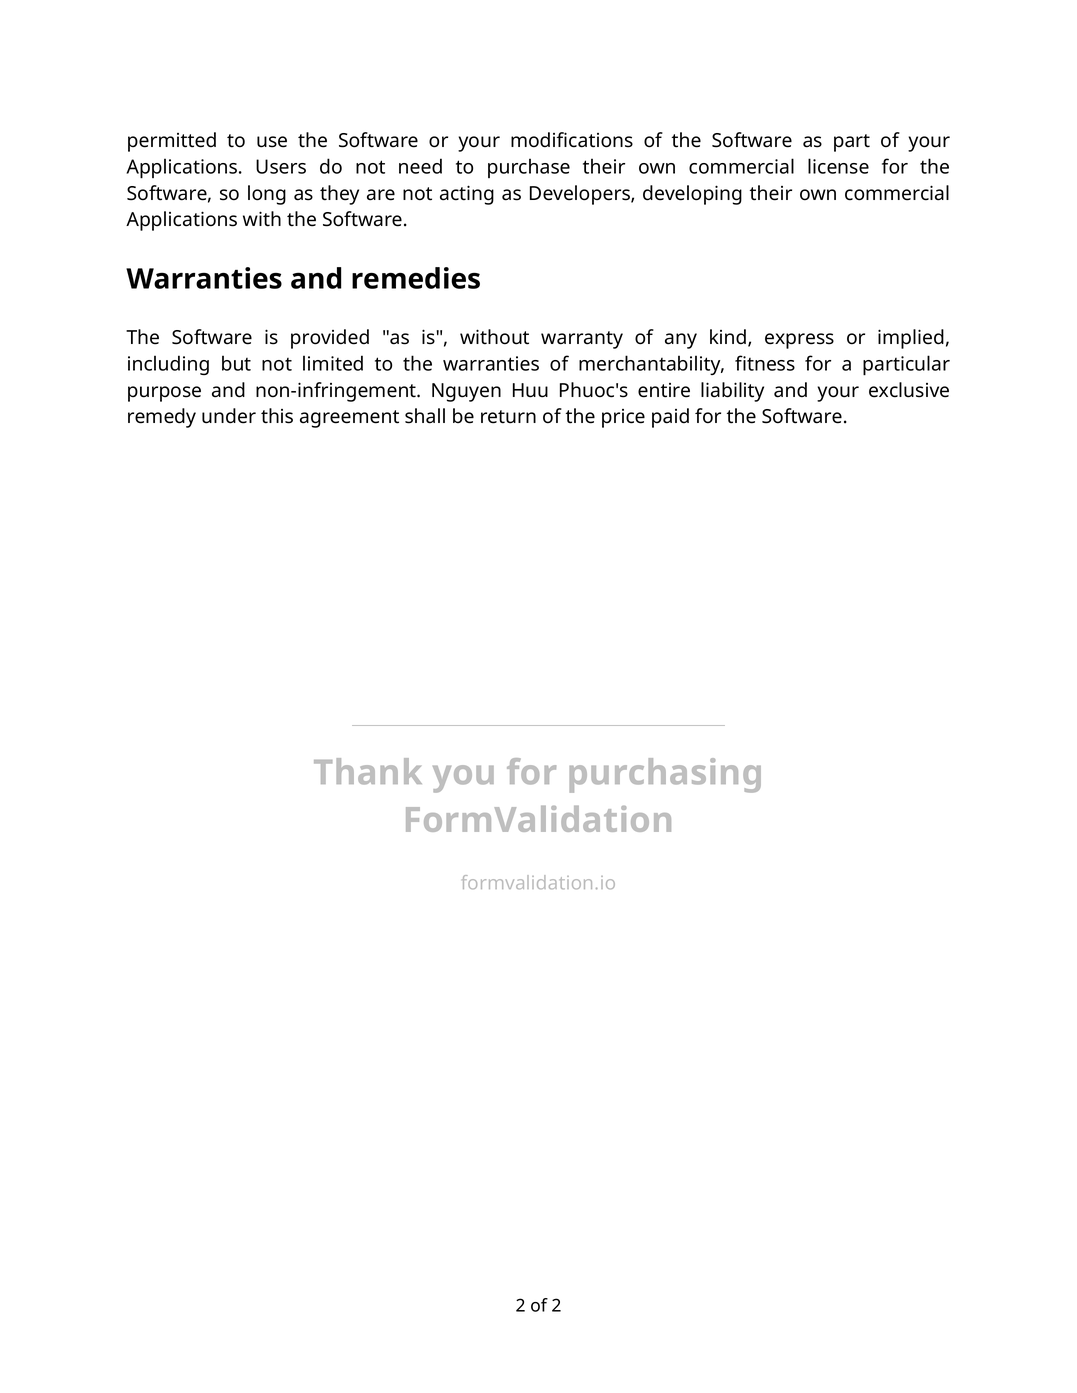  What do you see at coordinates (582, 340) in the image?
I see `warranty` at bounding box center [582, 340].
